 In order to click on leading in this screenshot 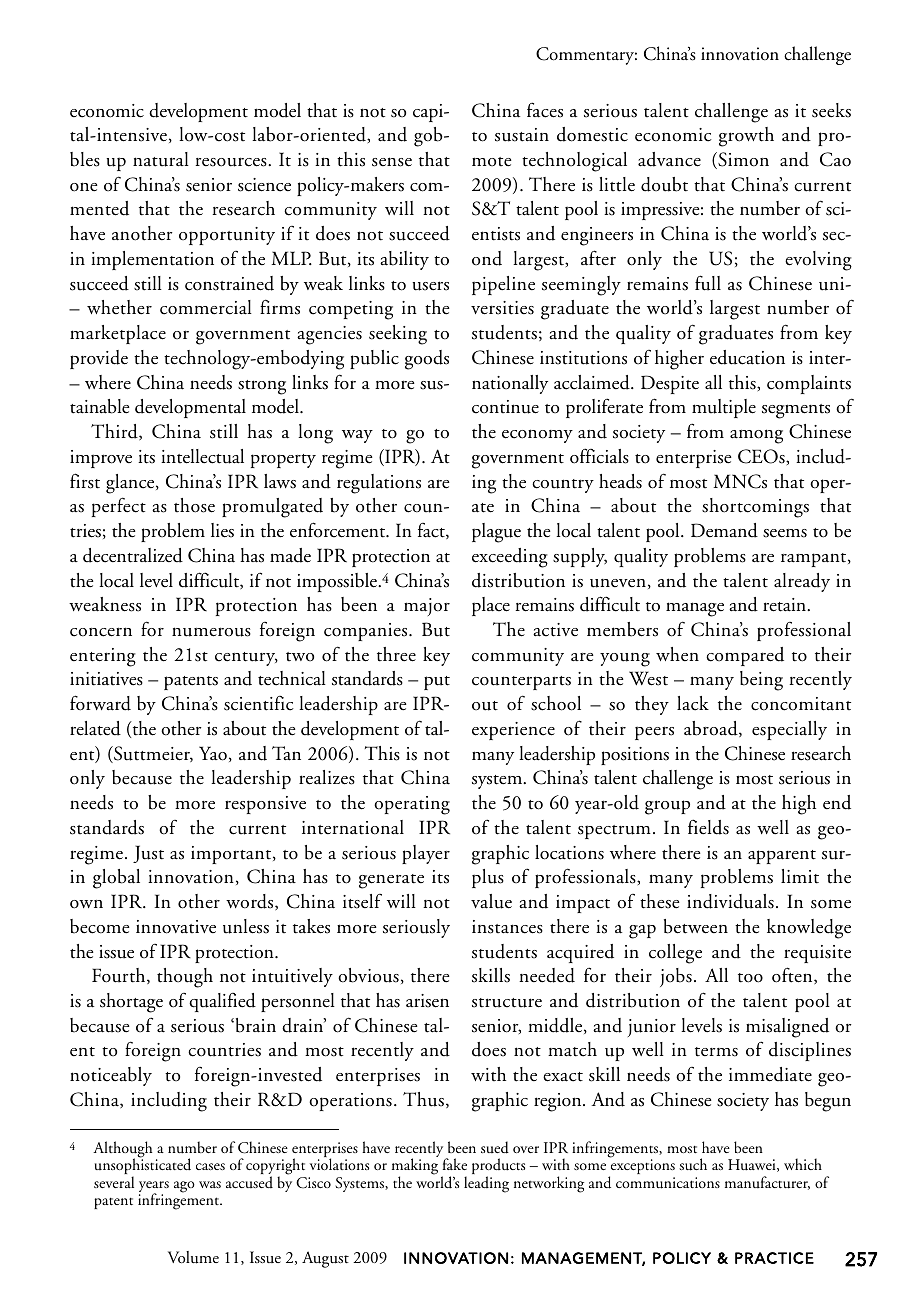, I will do `click(486, 1184)`.
